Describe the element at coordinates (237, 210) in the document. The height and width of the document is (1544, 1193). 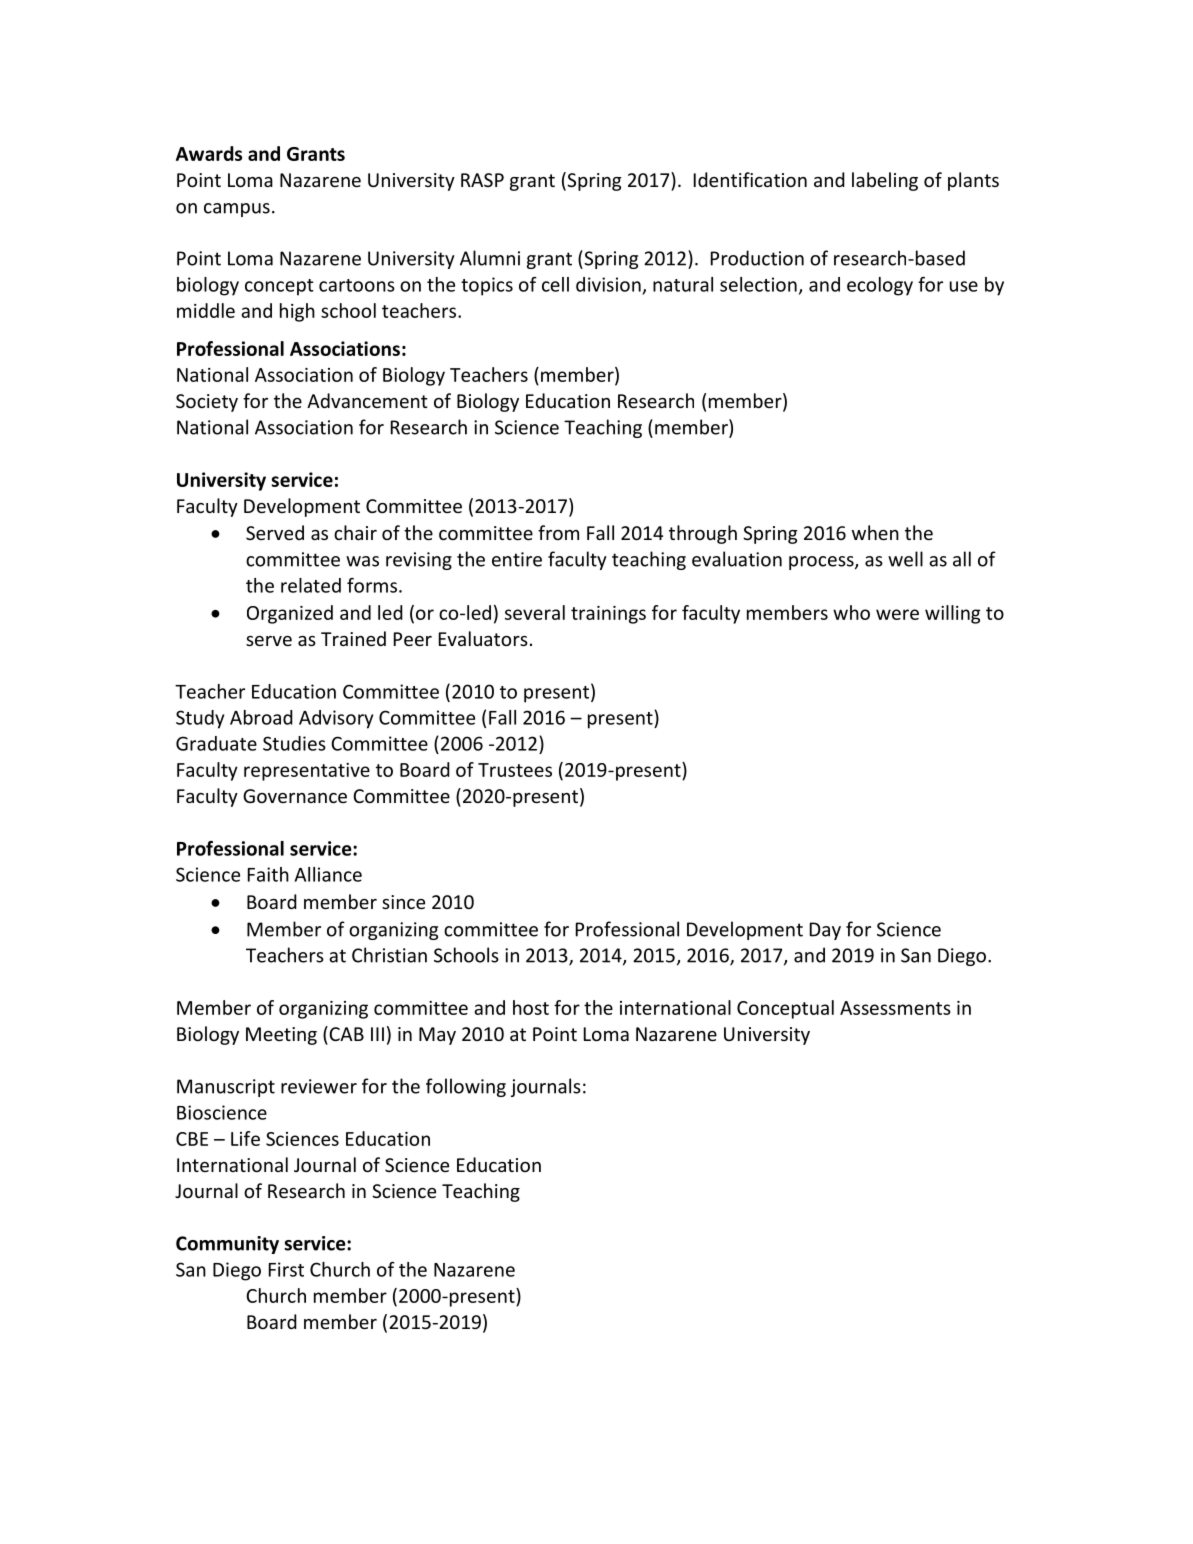
I see `campus` at that location.
